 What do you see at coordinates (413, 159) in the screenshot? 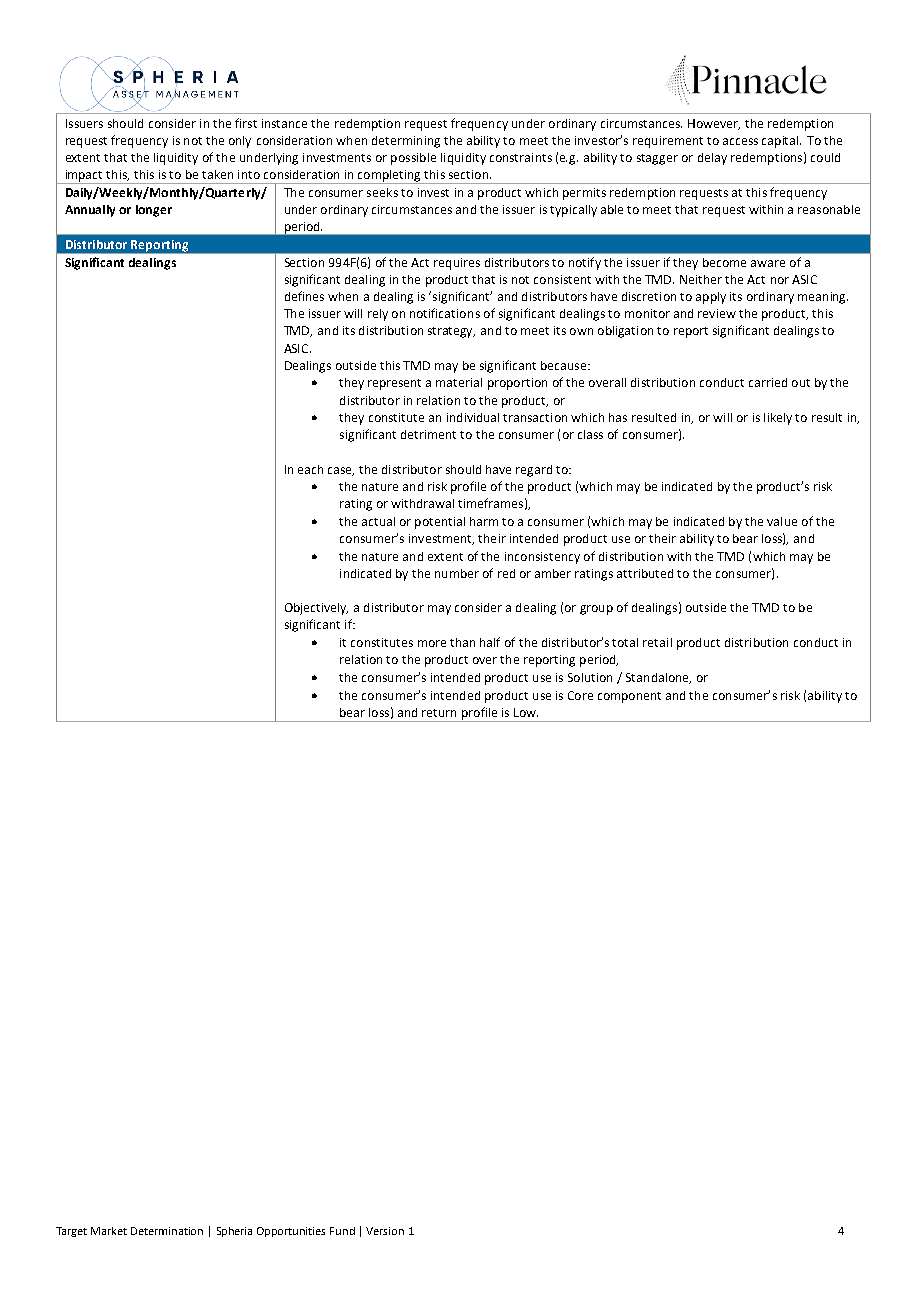
I see `possible` at bounding box center [413, 159].
